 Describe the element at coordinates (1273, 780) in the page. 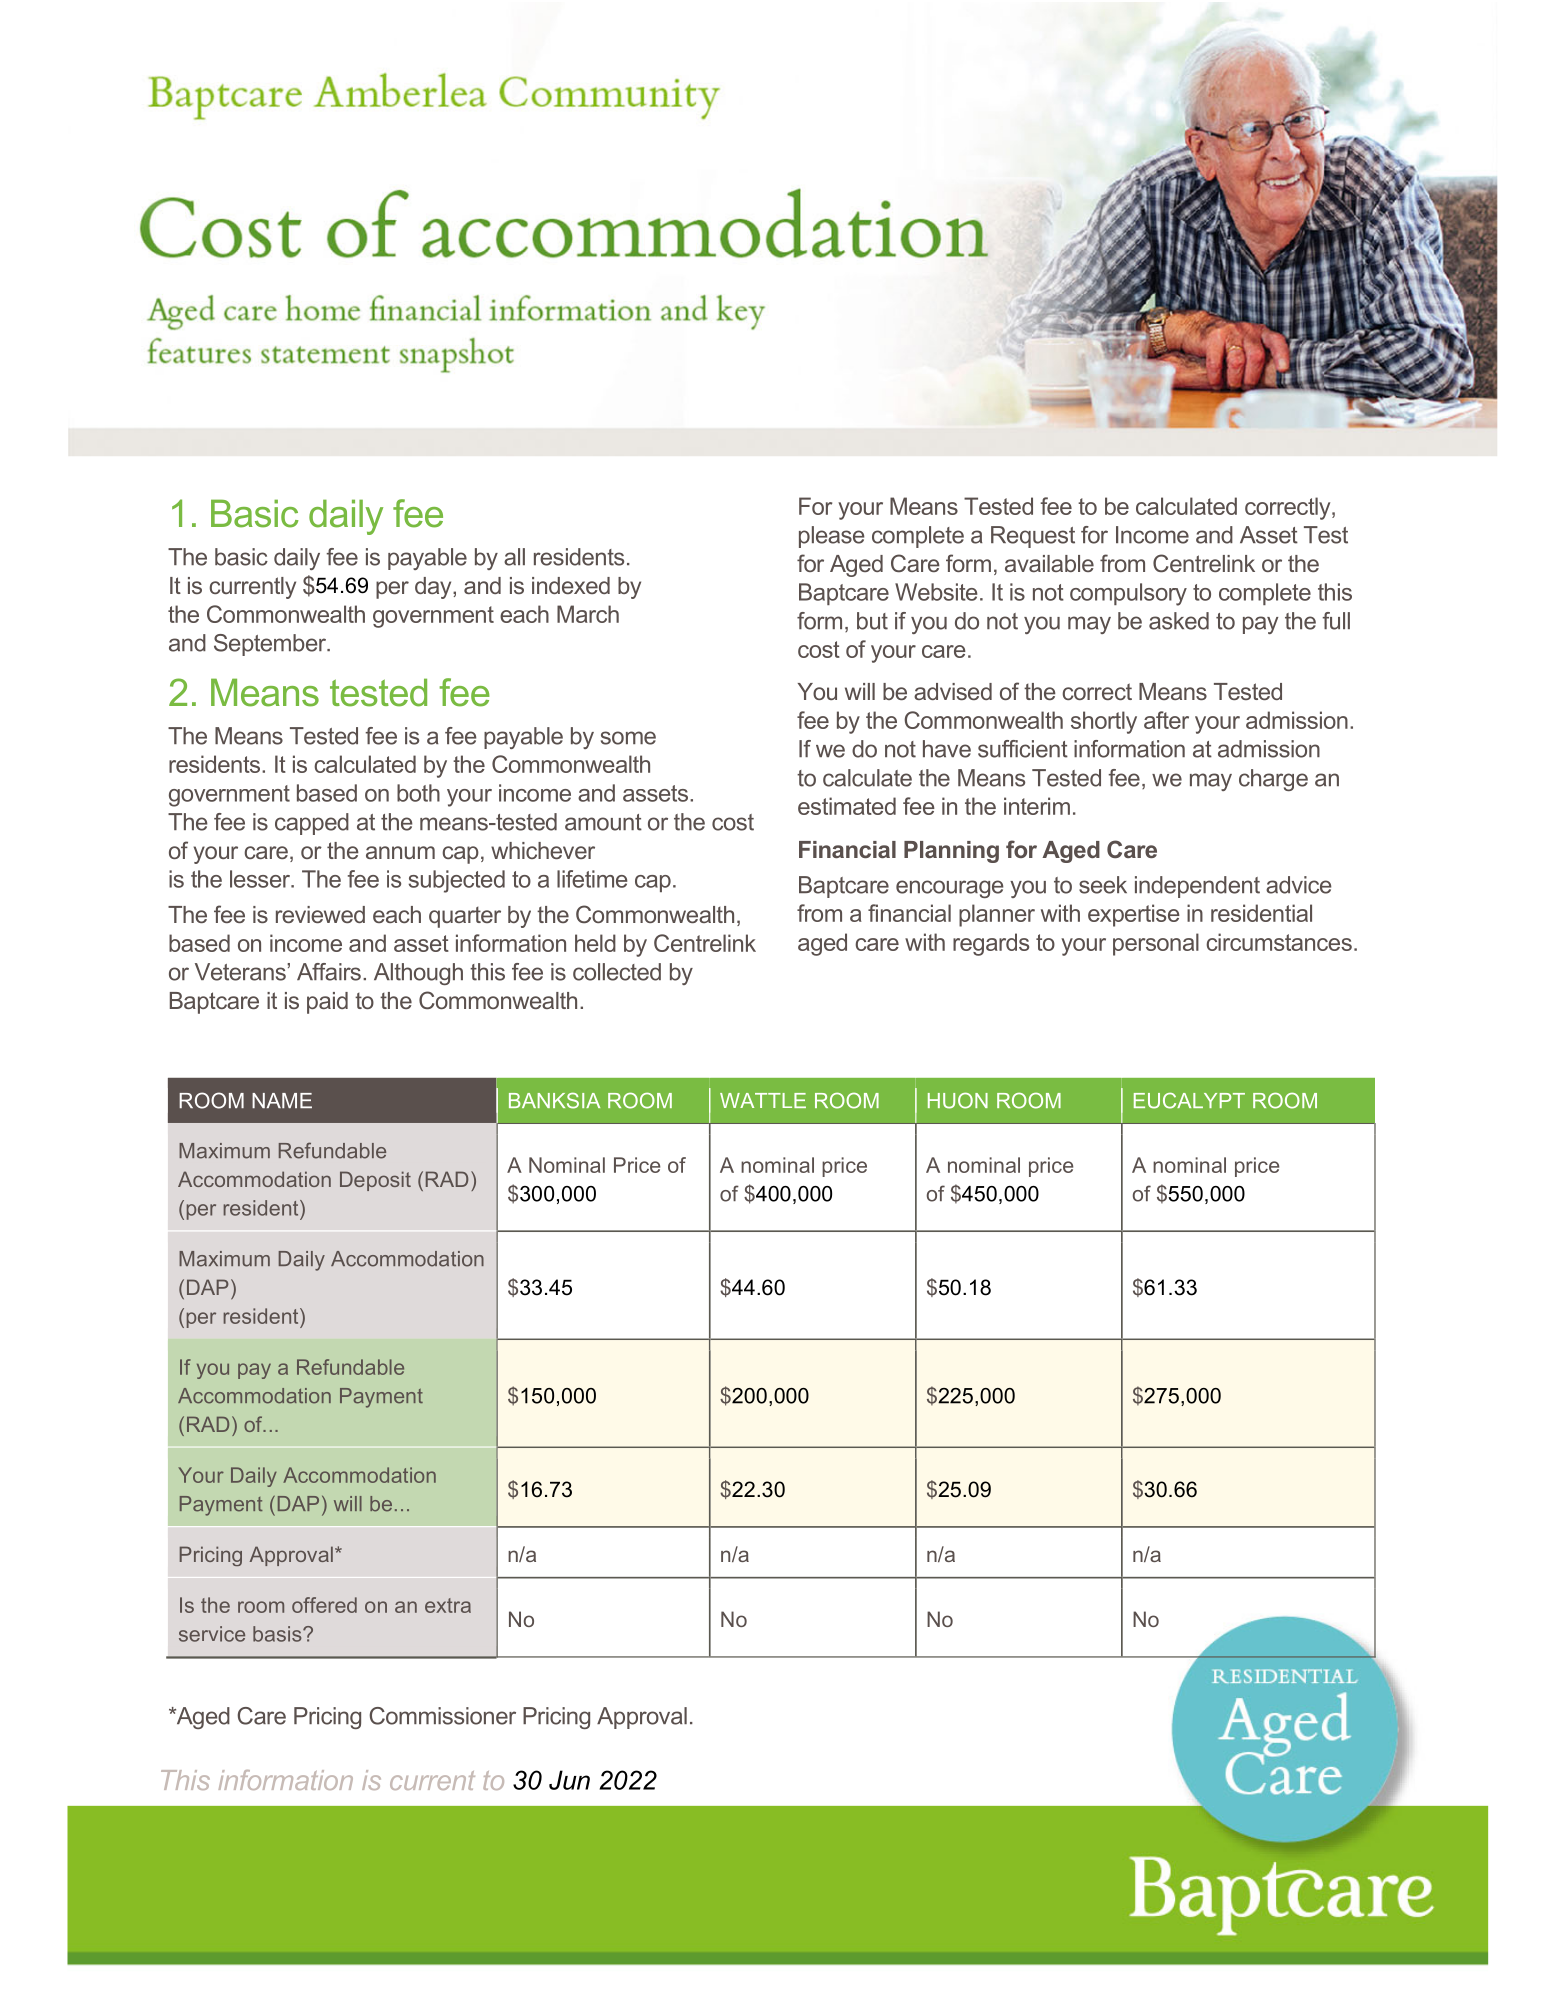

I see `charge` at that location.
